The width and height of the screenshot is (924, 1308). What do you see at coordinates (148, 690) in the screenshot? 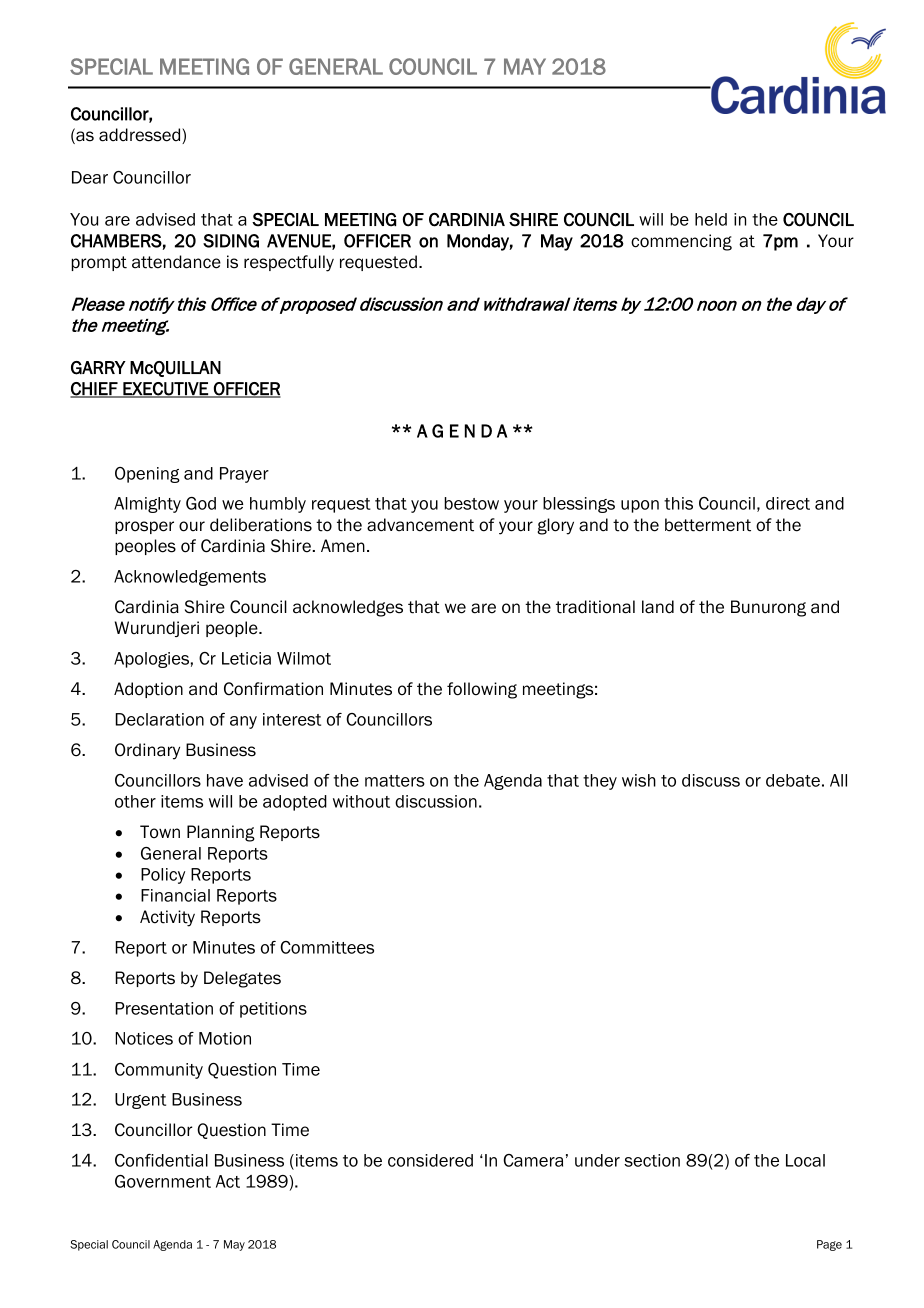
I see `Adoption` at bounding box center [148, 690].
